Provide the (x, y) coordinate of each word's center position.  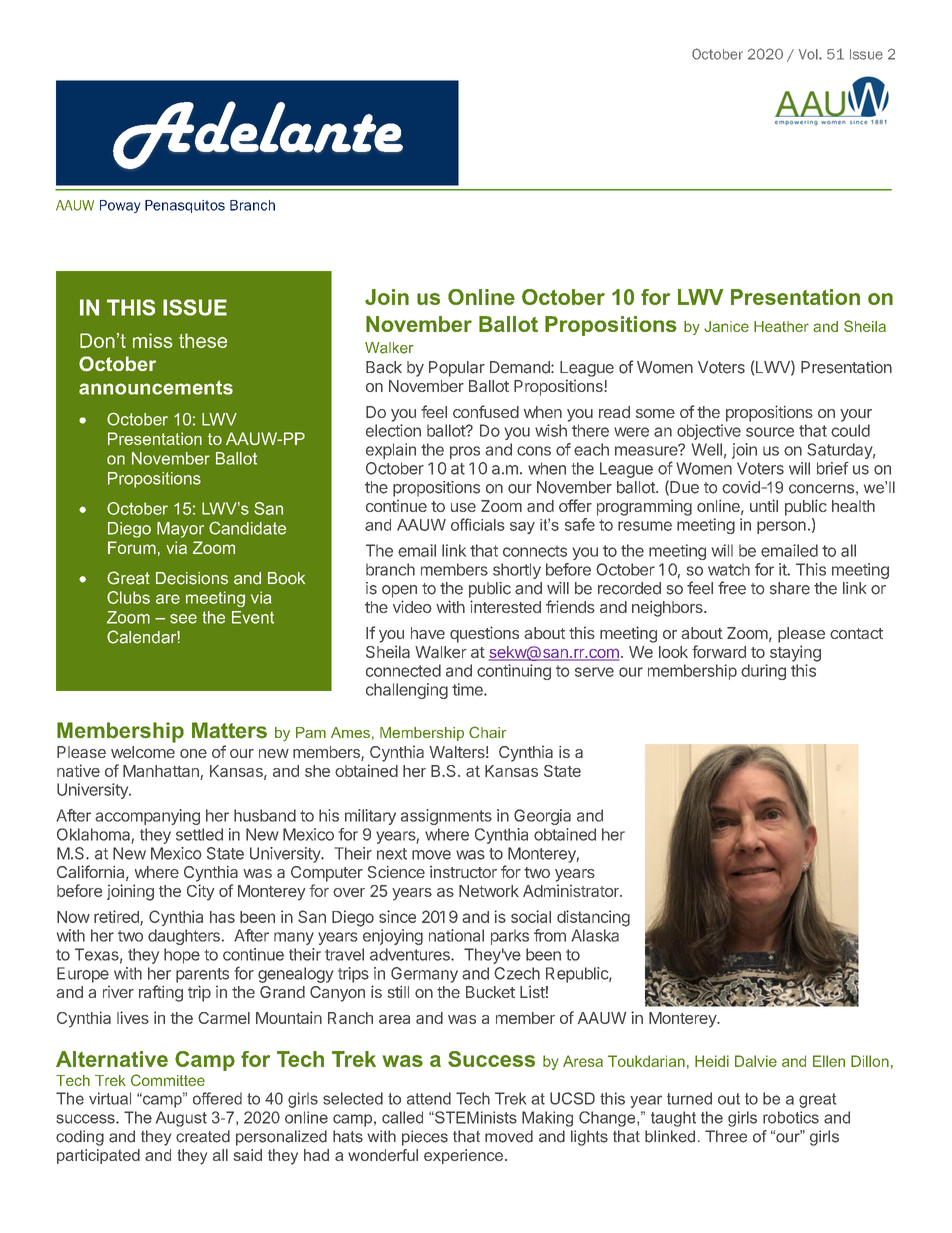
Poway (120, 206)
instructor (463, 871)
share (790, 588)
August (181, 1119)
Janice (726, 326)
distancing (593, 918)
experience (463, 1156)
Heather (781, 326)
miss (153, 340)
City (200, 892)
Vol (809, 54)
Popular (457, 369)
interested (505, 606)
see (183, 619)
